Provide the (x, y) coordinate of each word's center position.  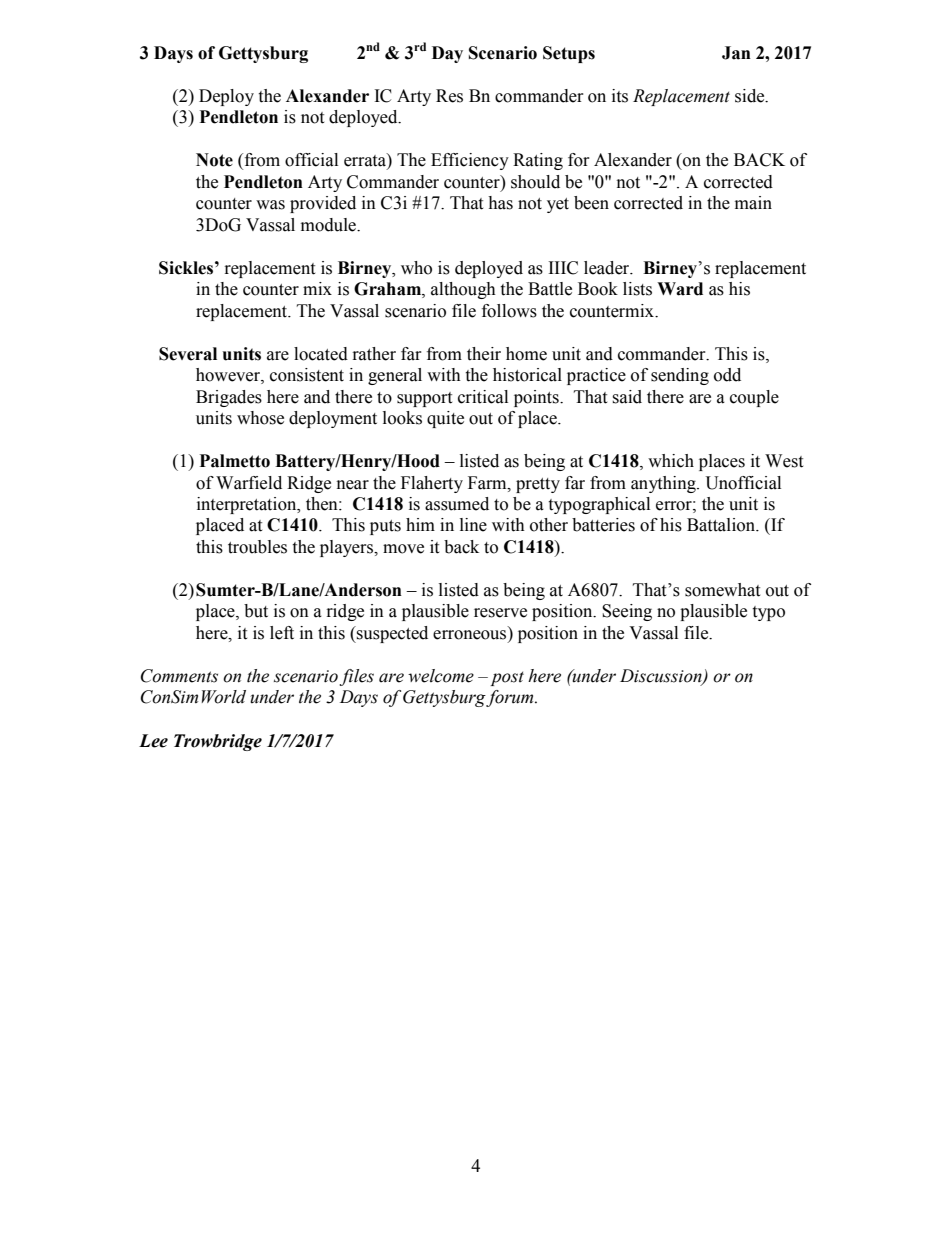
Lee (153, 741)
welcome (441, 676)
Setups (569, 54)
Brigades (229, 398)
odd (727, 375)
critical (483, 397)
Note (214, 160)
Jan (736, 53)
